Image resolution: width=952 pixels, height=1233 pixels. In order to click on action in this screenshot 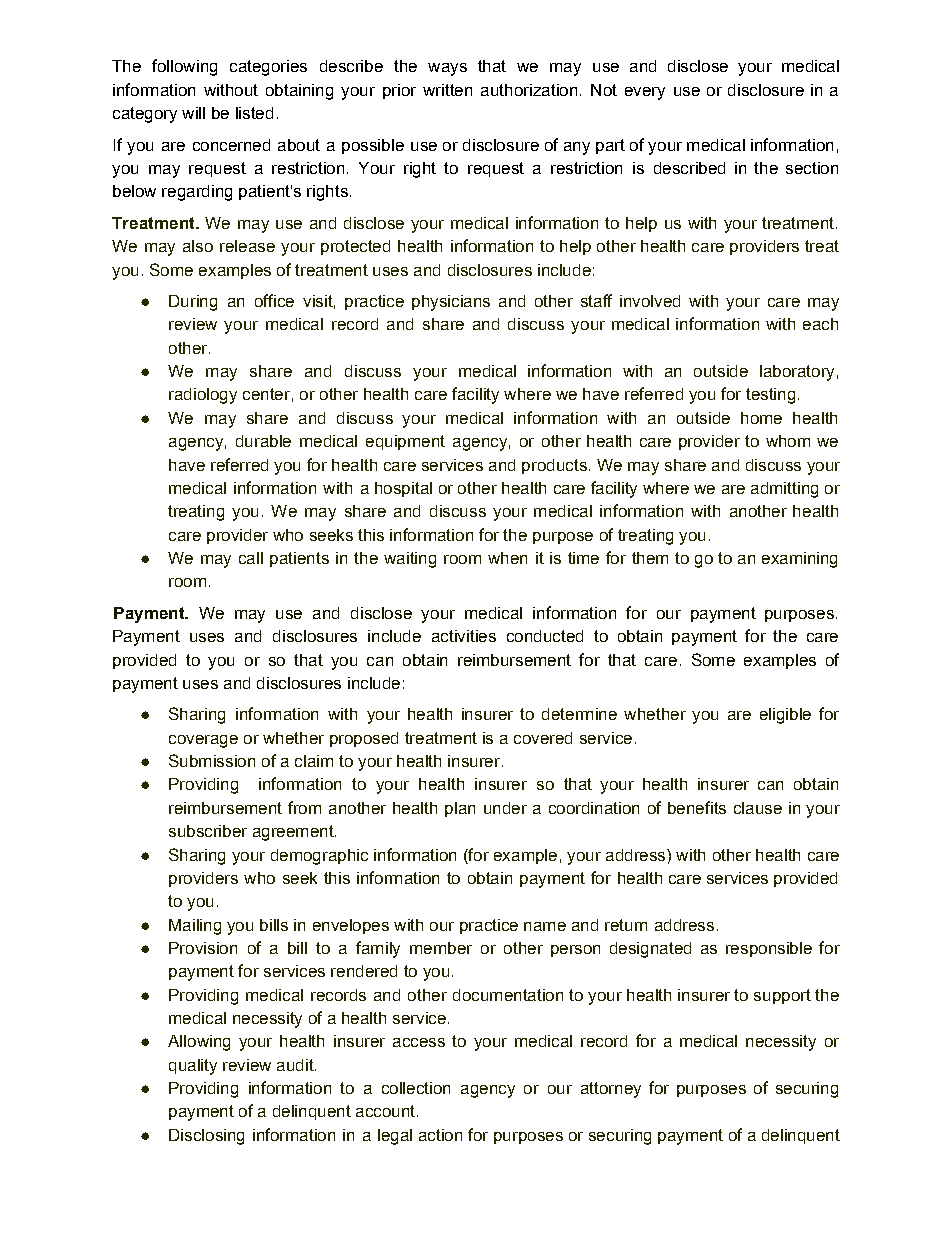, I will do `click(440, 1135)`.
